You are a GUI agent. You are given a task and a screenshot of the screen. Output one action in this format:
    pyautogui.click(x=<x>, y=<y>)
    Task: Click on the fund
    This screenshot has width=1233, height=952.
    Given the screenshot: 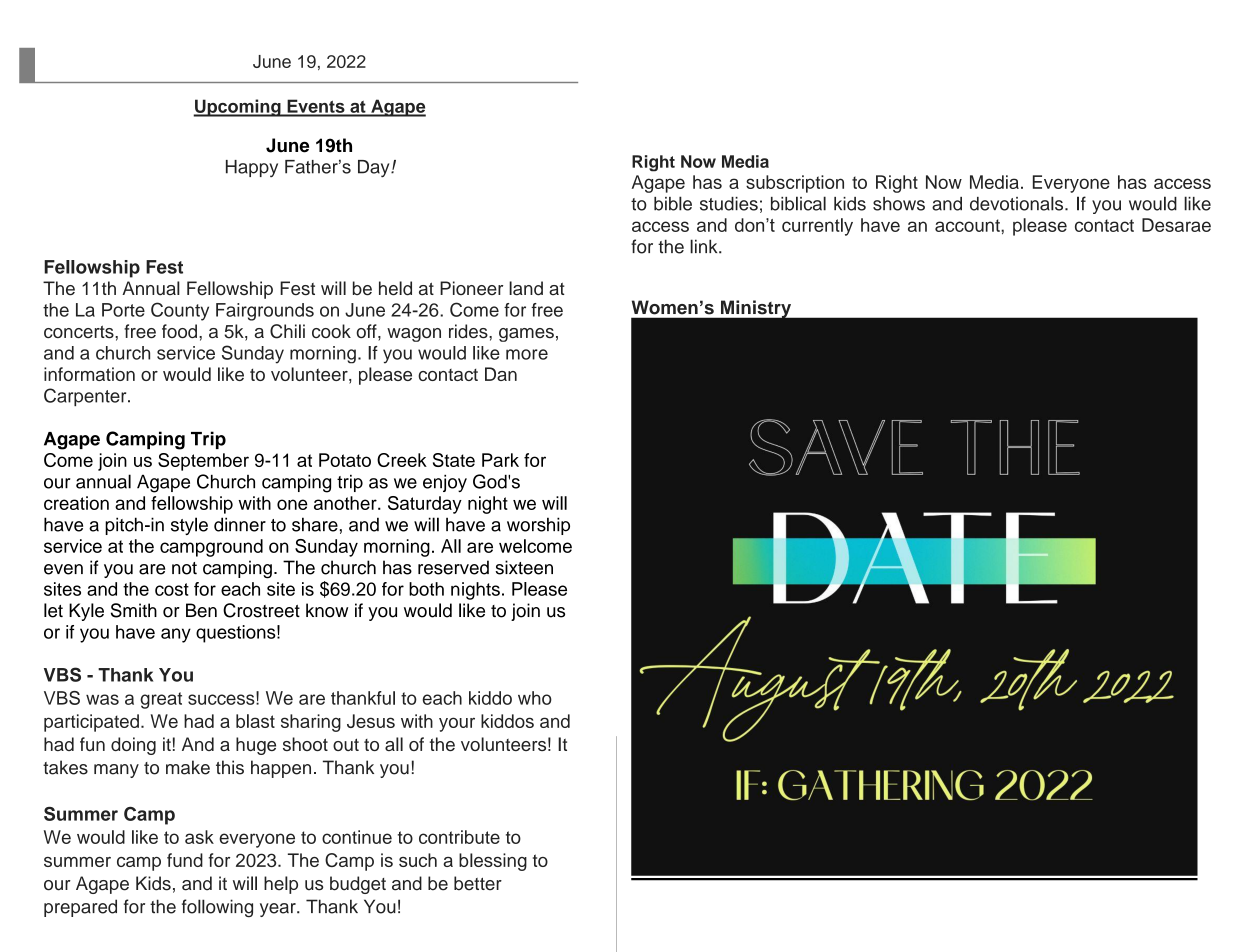 What is the action you would take?
    pyautogui.click(x=185, y=860)
